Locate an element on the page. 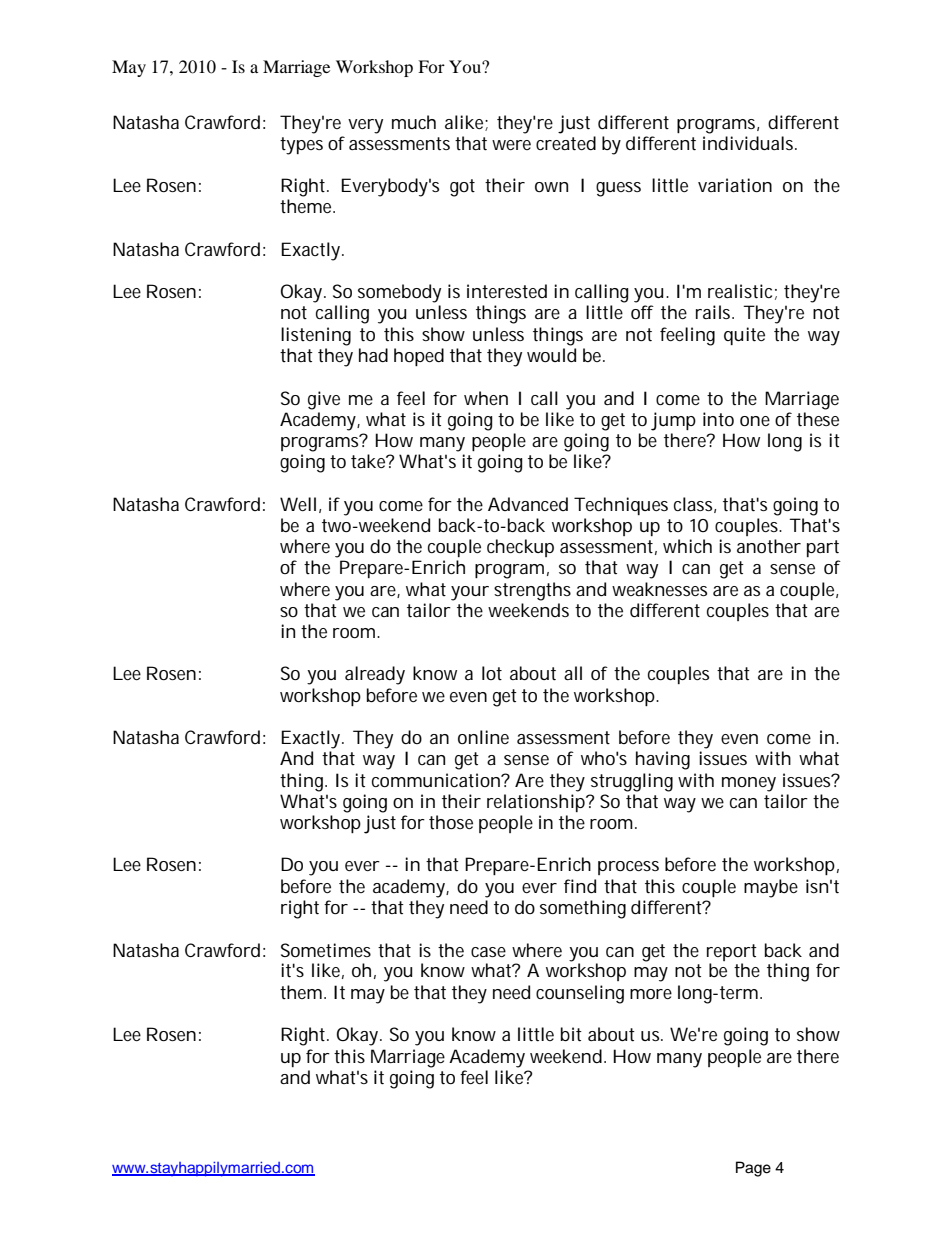  individuals is located at coordinates (750, 143).
